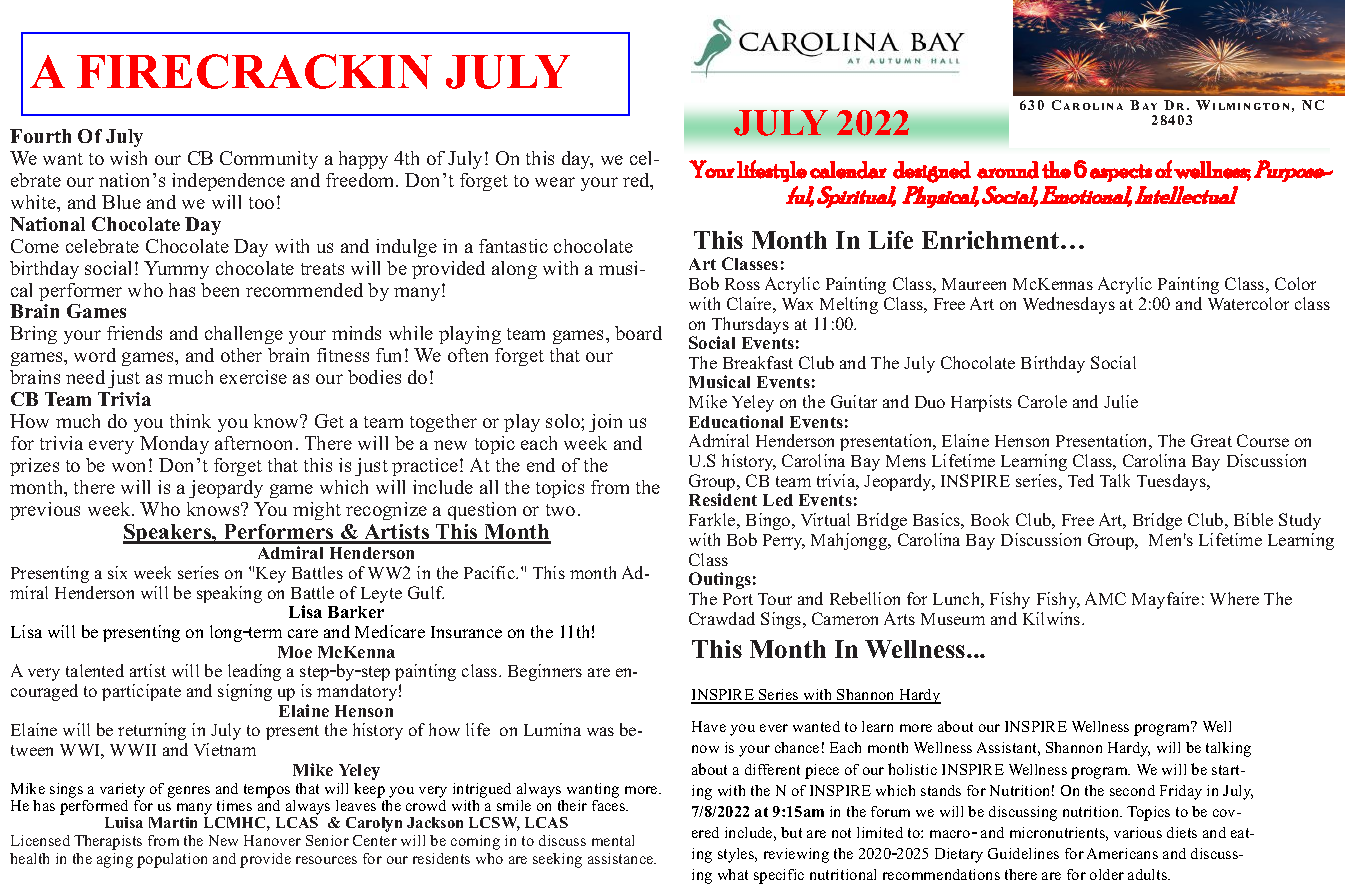 The height and width of the screenshot is (896, 1345). I want to click on Beginners, so click(545, 672).
